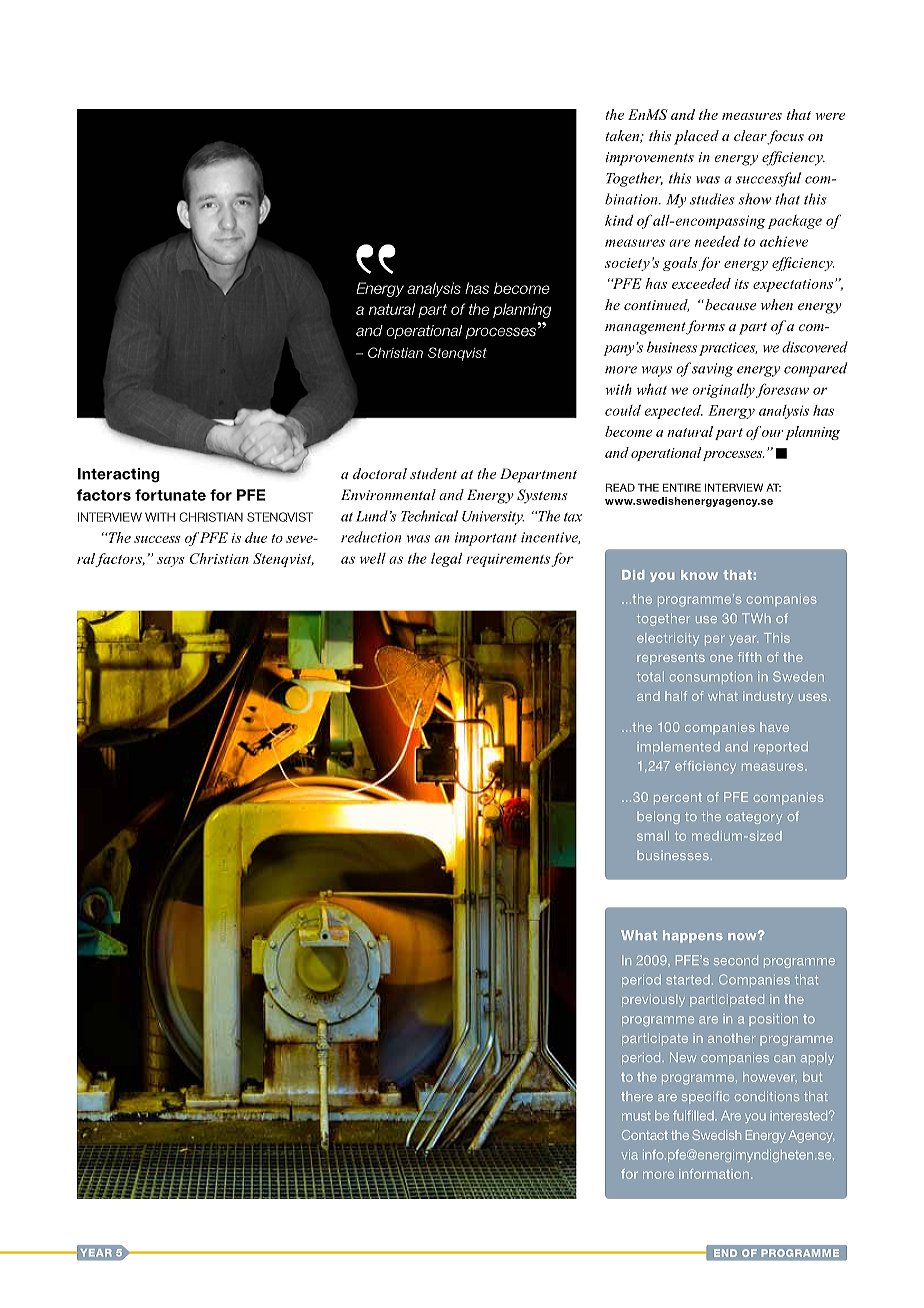 The image size is (924, 1308). Describe the element at coordinates (653, 1000) in the screenshot. I see `previously` at that location.
